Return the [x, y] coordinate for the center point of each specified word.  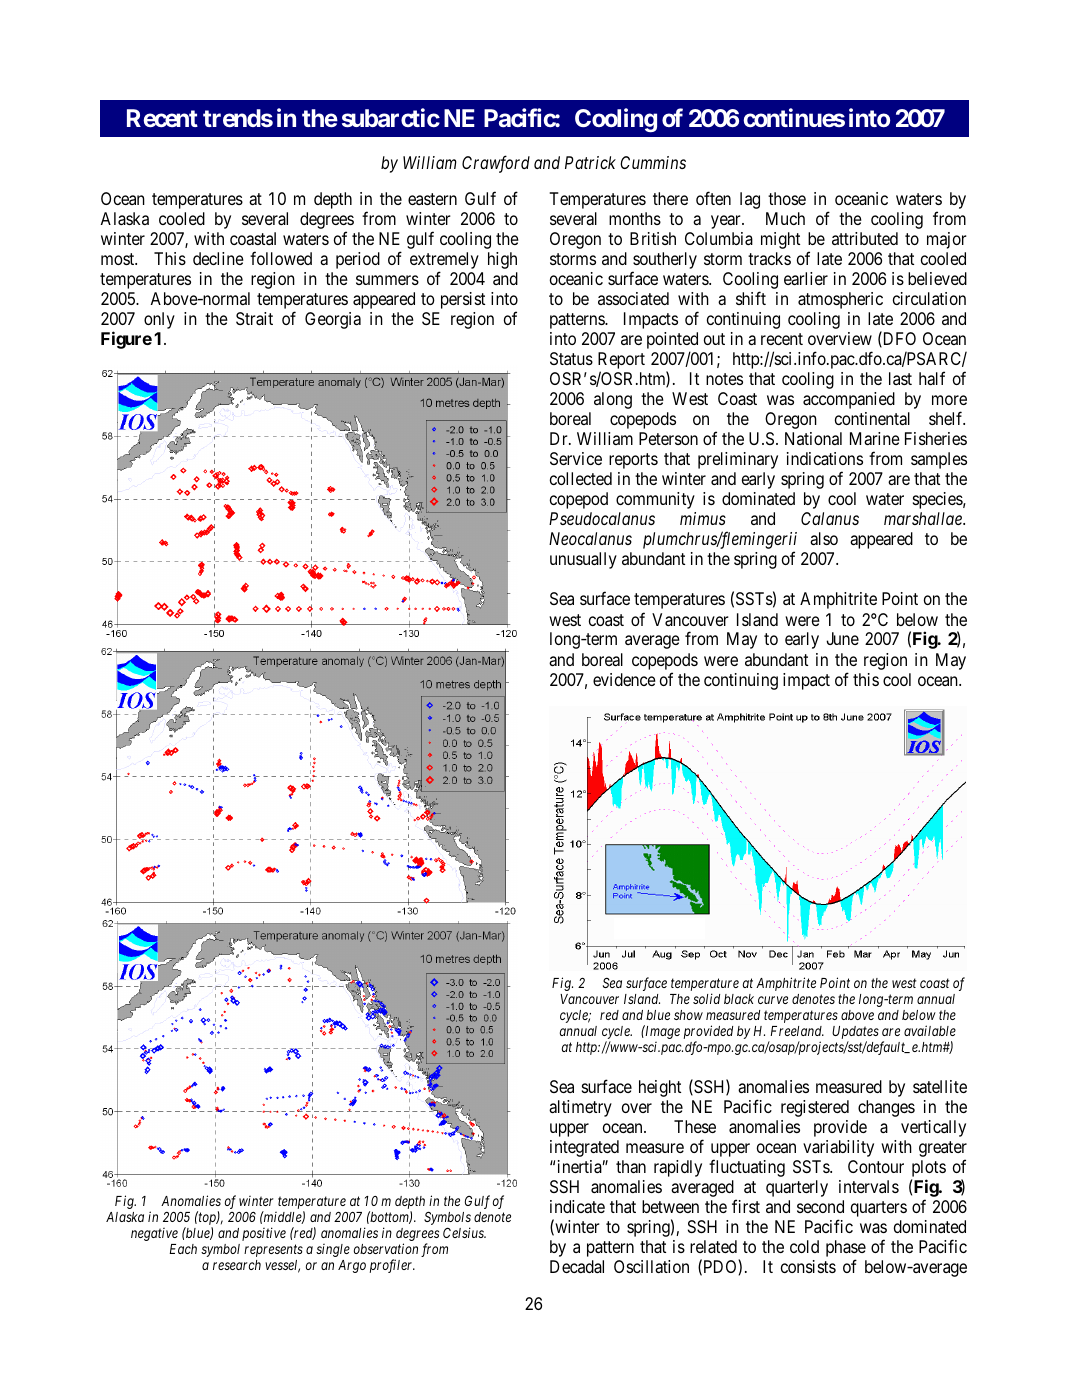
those [787, 198]
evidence [624, 679]
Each [183, 1249]
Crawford [496, 164]
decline [218, 258]
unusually [583, 560]
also [824, 538]
